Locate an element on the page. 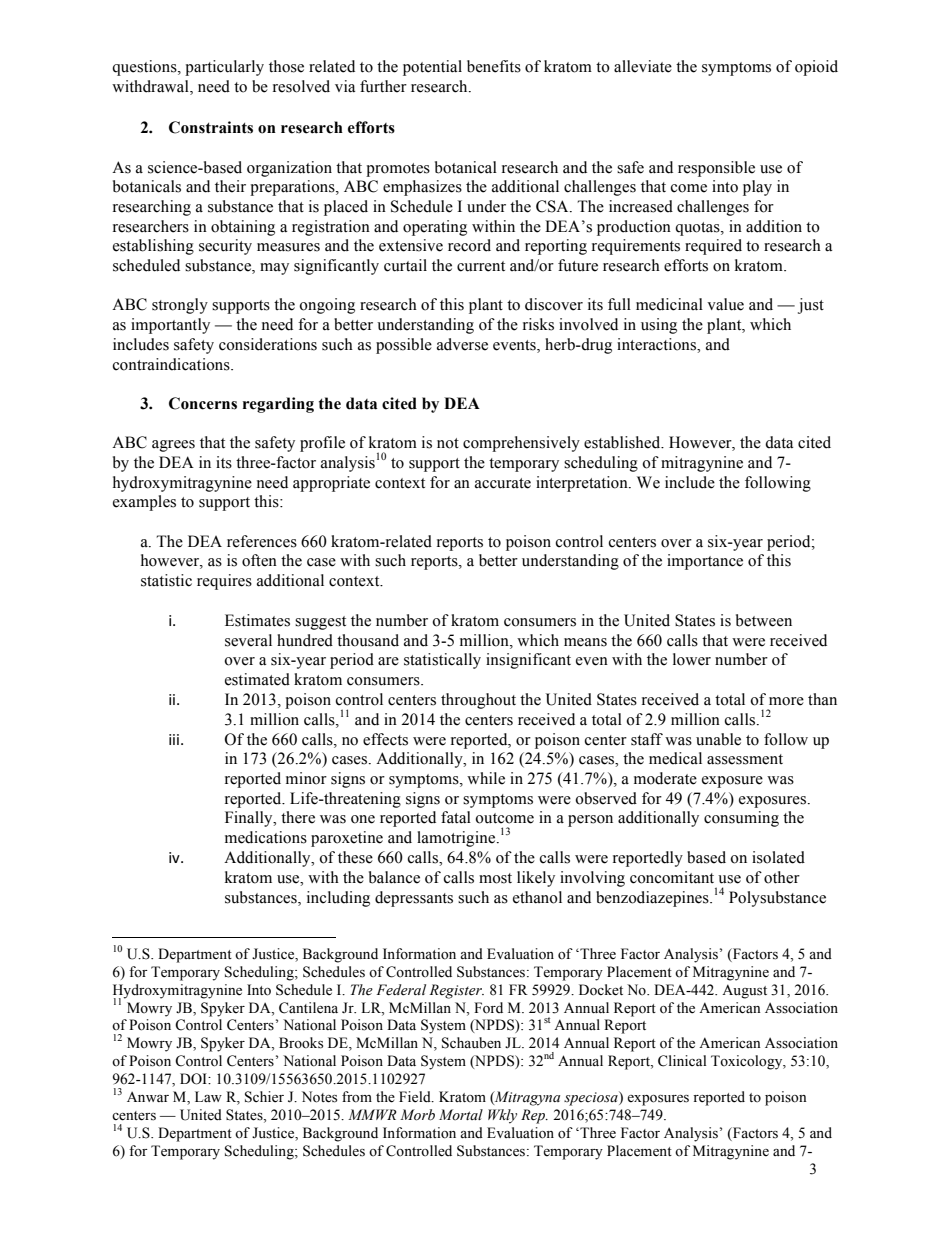 Image resolution: width=952 pixels, height=1233 pixels. opioid is located at coordinates (816, 68).
